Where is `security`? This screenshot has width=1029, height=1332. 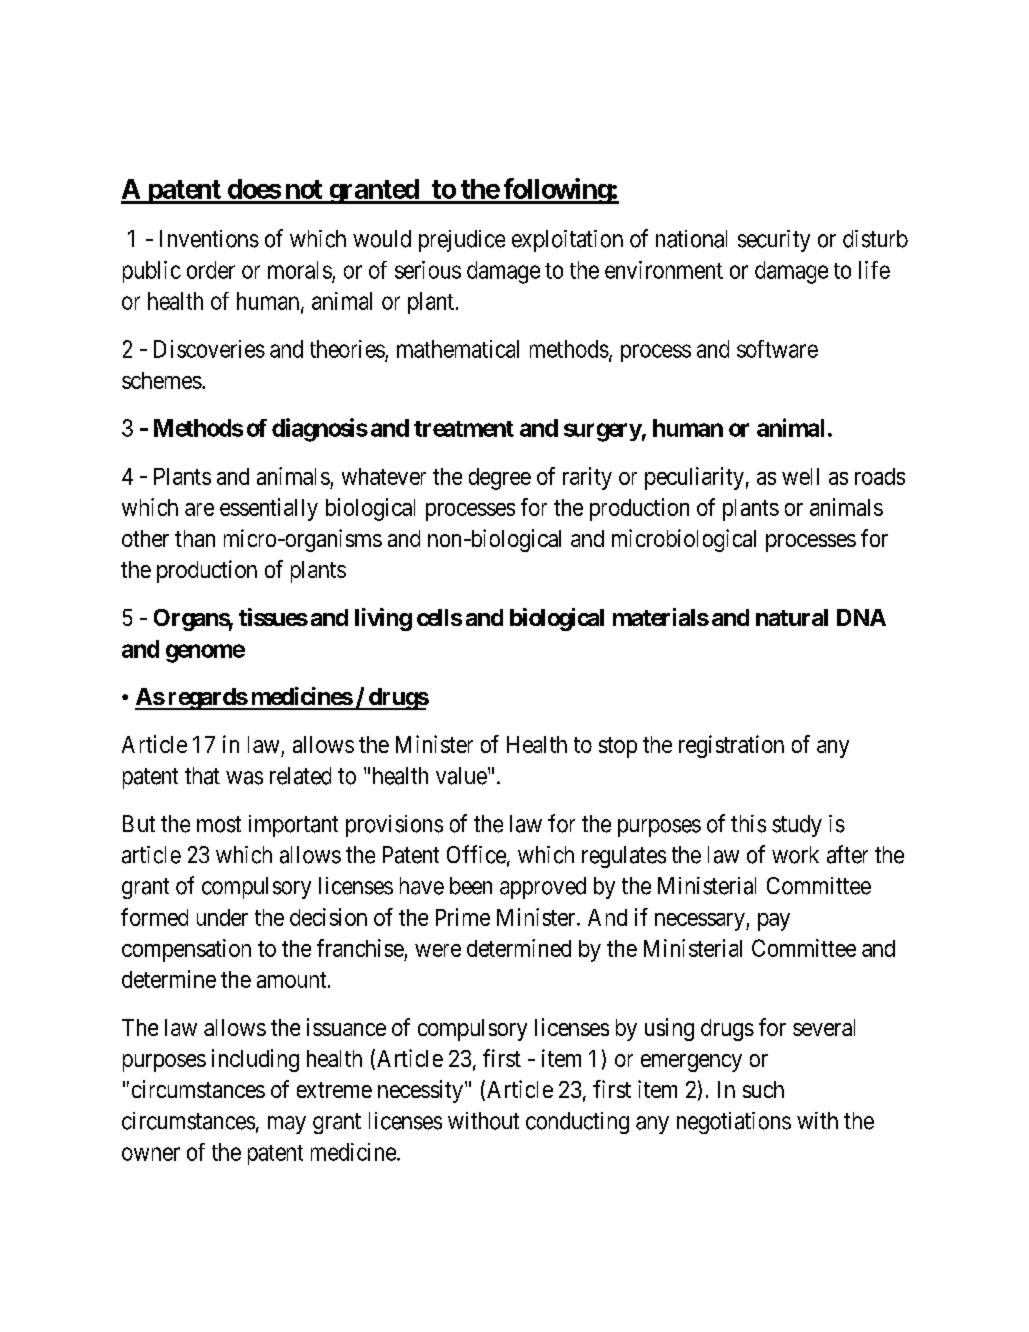 security is located at coordinates (774, 241).
